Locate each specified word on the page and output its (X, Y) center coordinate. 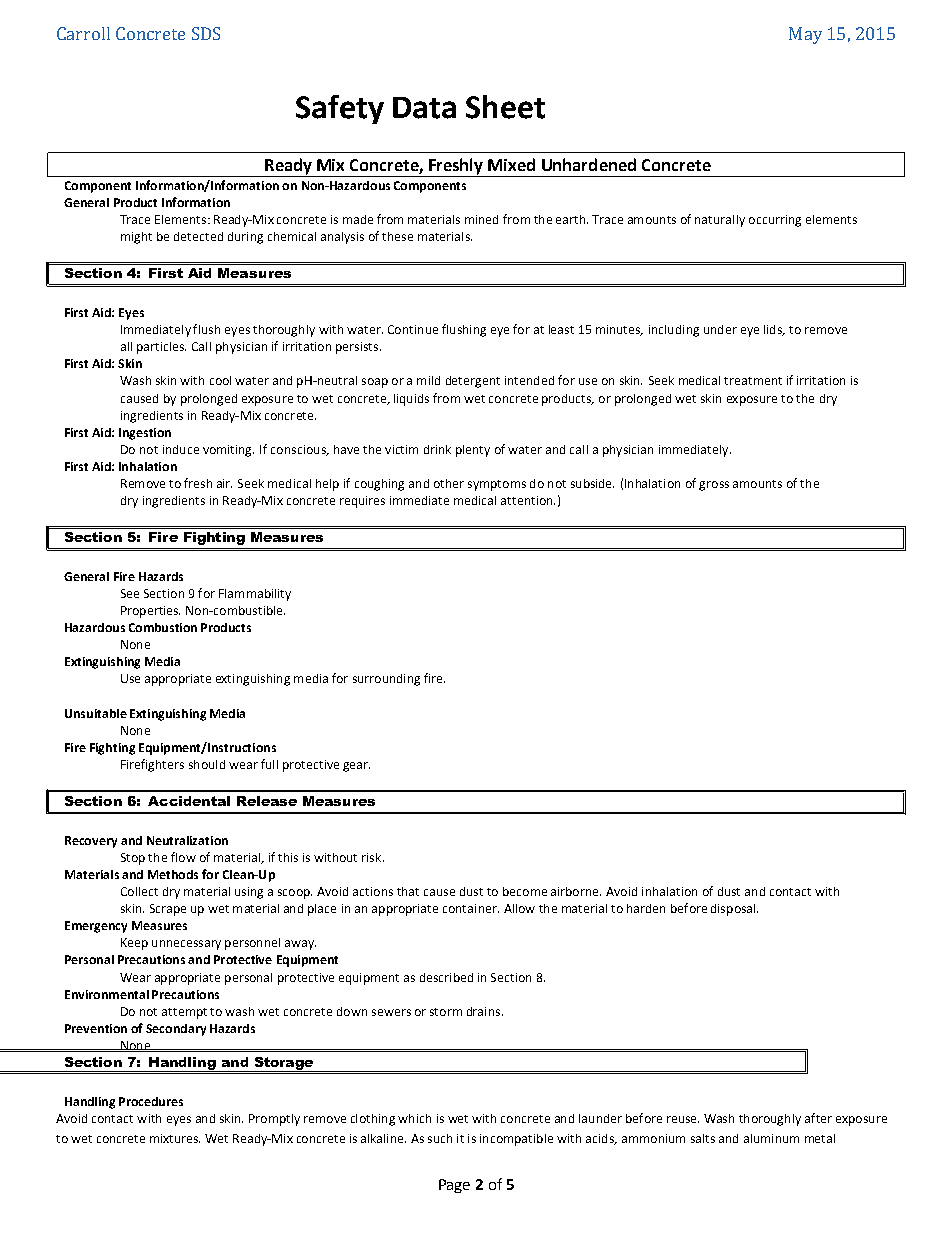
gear (356, 767)
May (805, 35)
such (440, 1138)
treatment (753, 381)
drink (437, 449)
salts (703, 1138)
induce (181, 449)
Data (424, 108)
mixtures (175, 1138)
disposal (734, 910)
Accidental (189, 801)
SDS (206, 33)
